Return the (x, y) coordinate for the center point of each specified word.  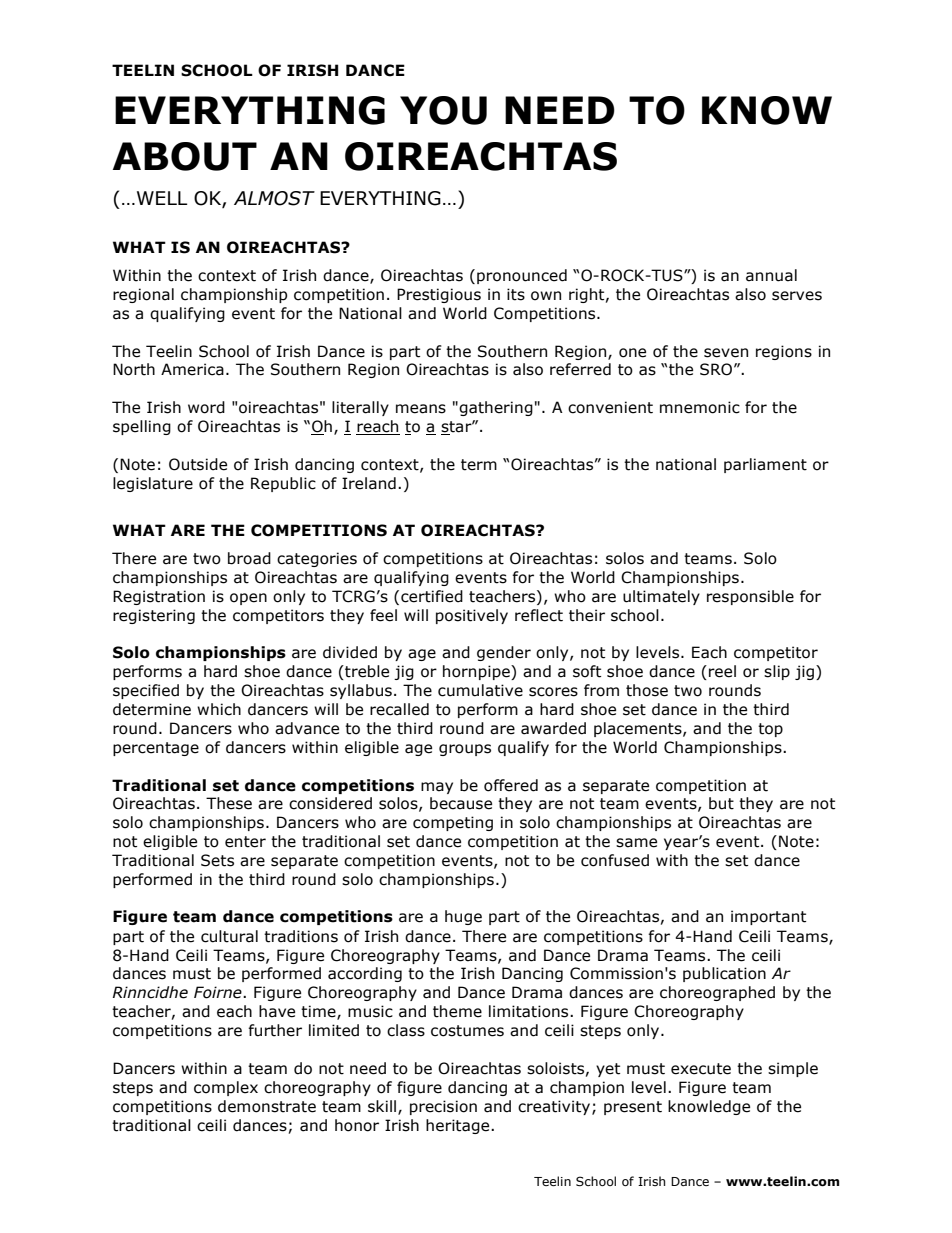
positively (472, 616)
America (192, 369)
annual (771, 275)
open (248, 599)
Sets (217, 860)
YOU (443, 110)
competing (453, 823)
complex (226, 1088)
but (721, 803)
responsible (750, 597)
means (421, 409)
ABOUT (185, 156)
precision (443, 1107)
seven (726, 353)
